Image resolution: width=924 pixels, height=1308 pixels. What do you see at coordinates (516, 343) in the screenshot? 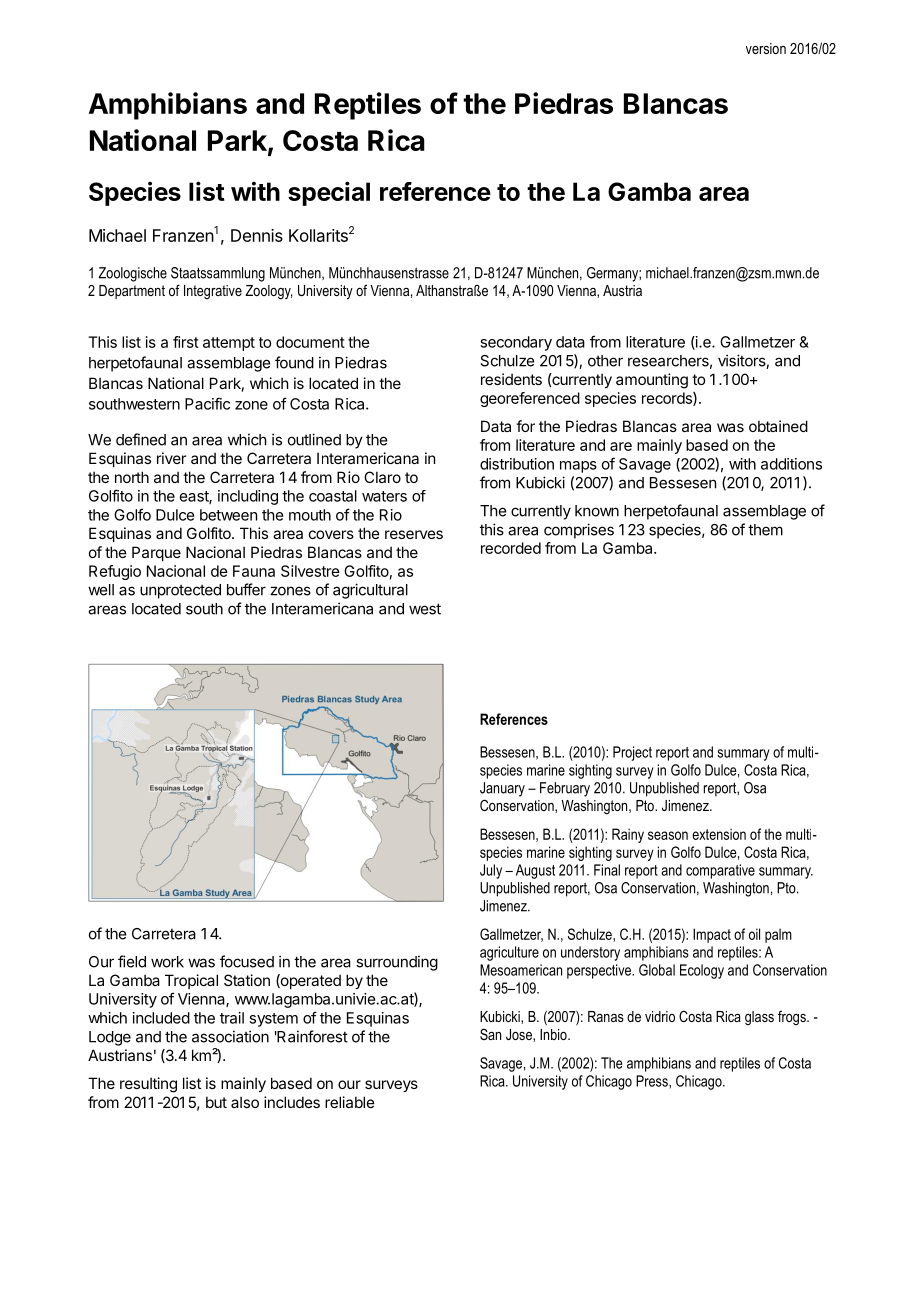
I see `secondary` at bounding box center [516, 343].
